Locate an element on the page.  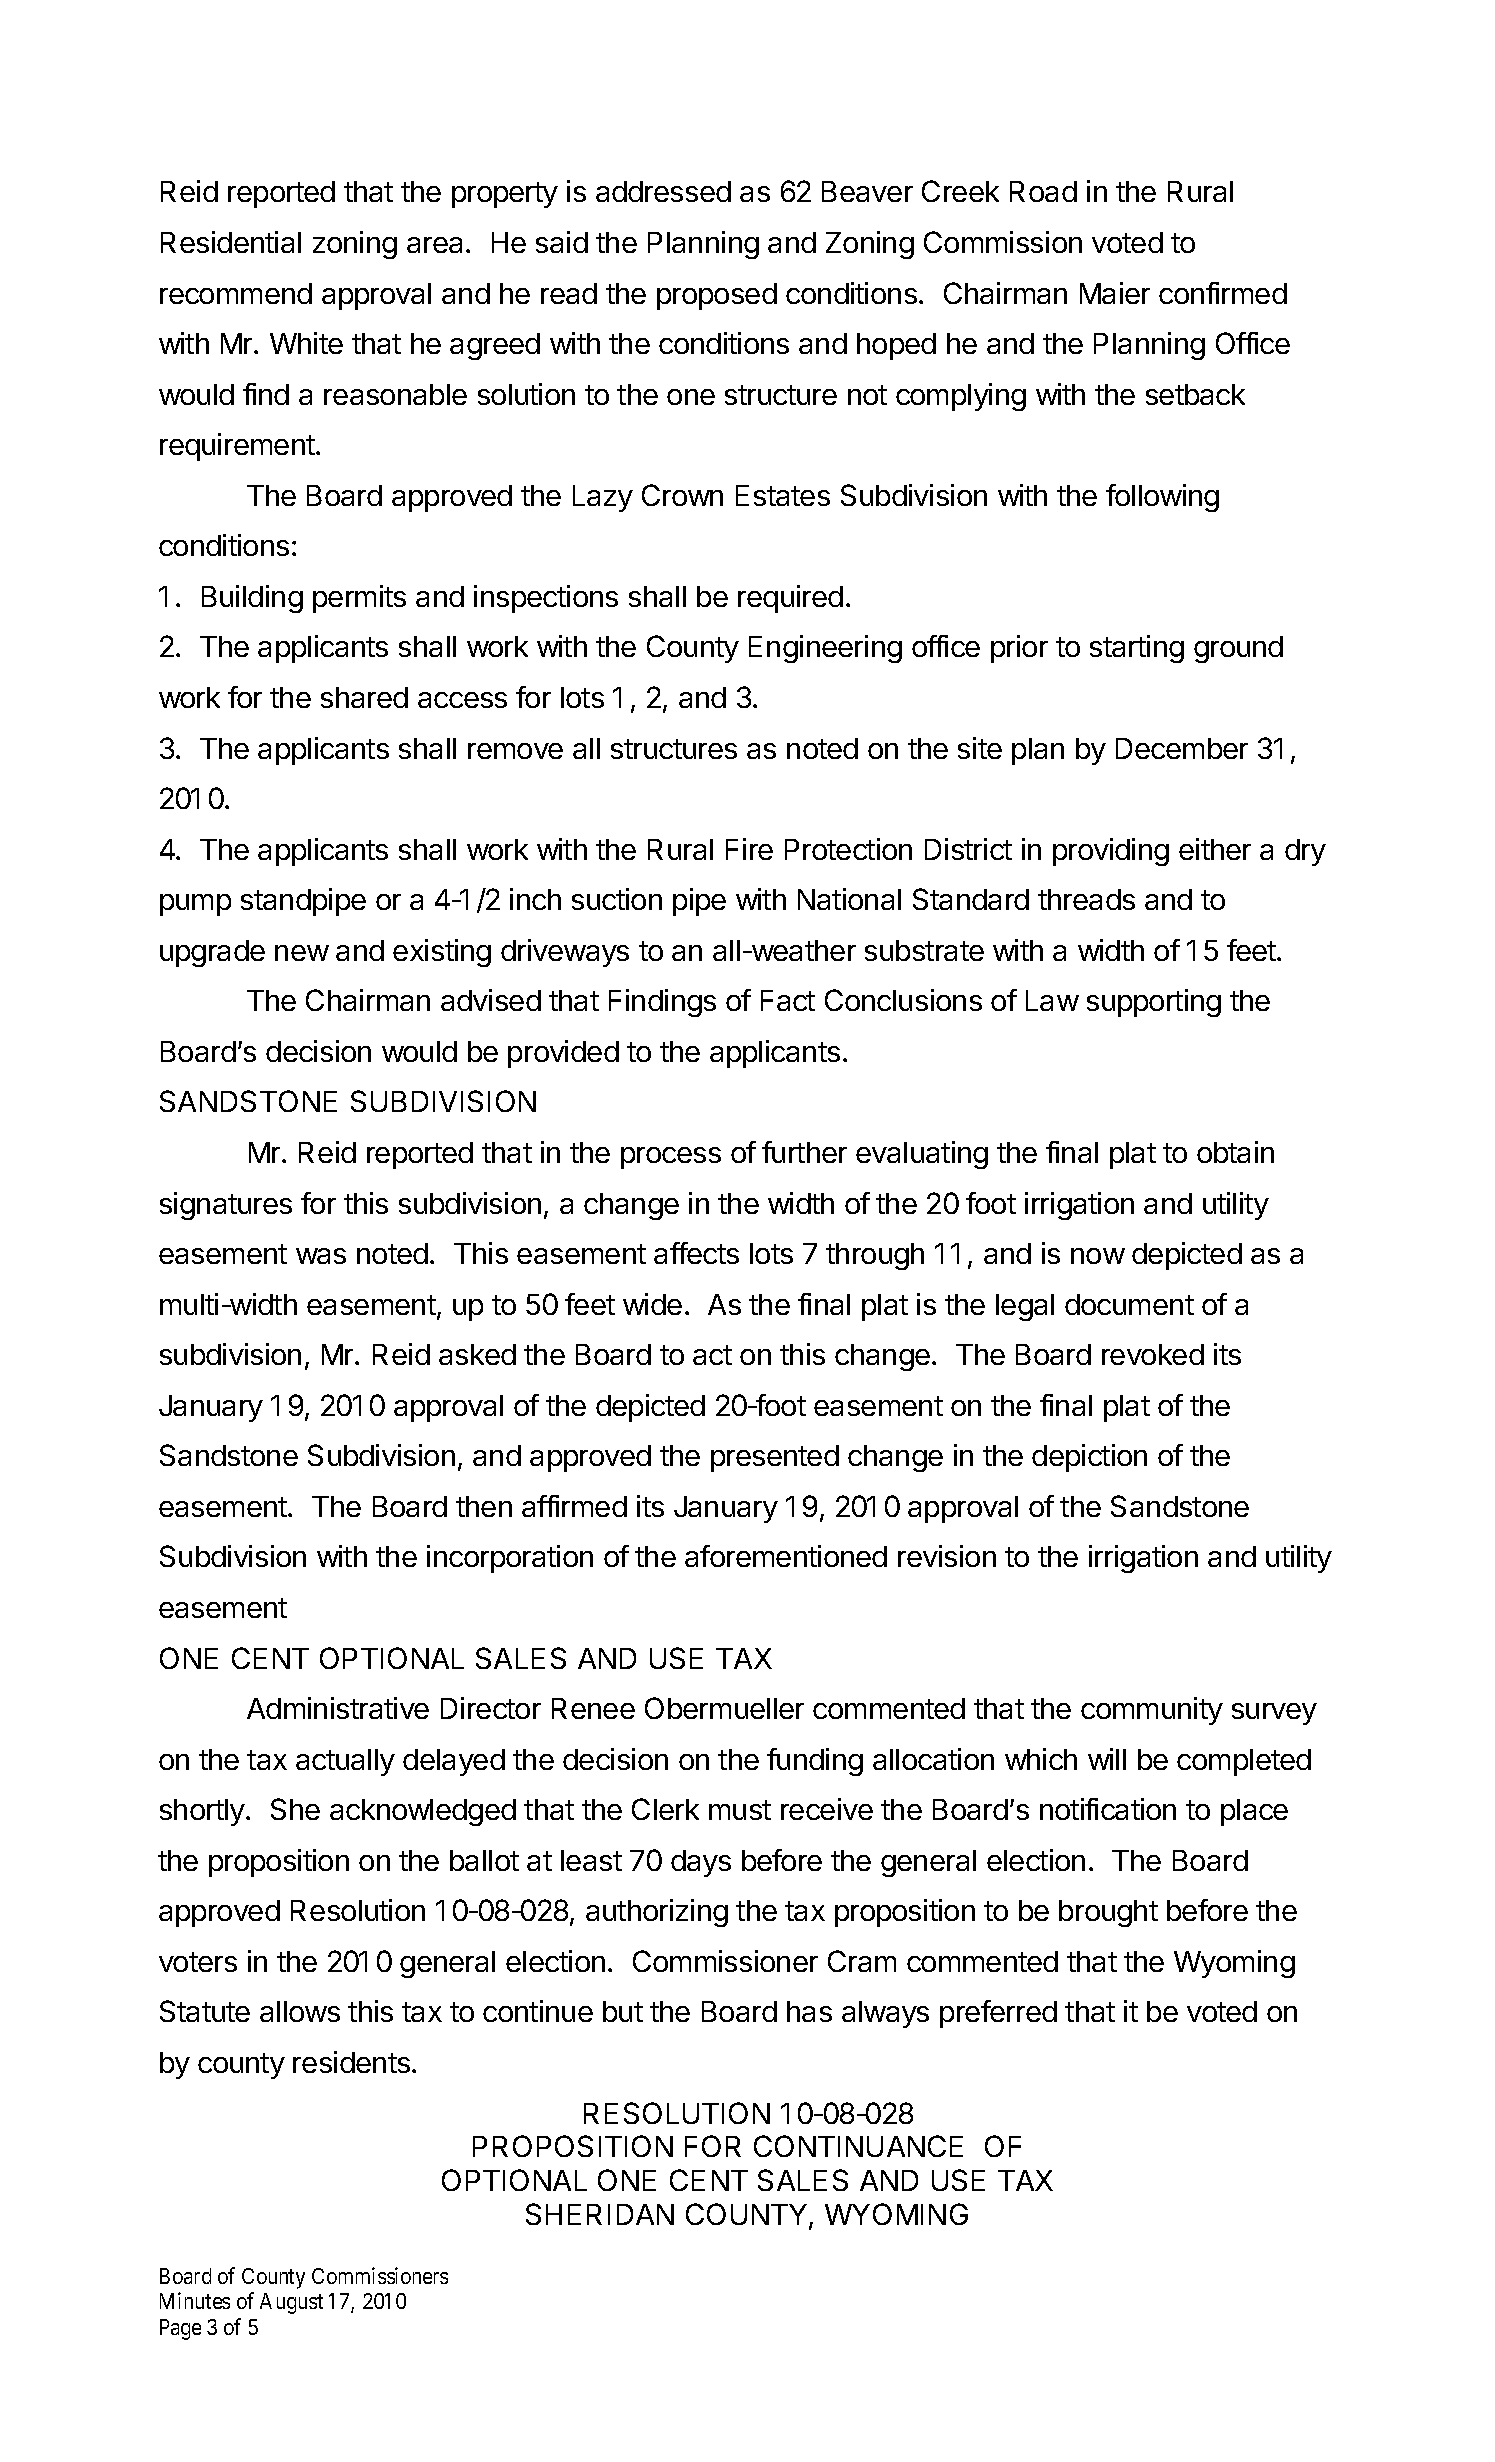
Fire is located at coordinates (749, 849).
